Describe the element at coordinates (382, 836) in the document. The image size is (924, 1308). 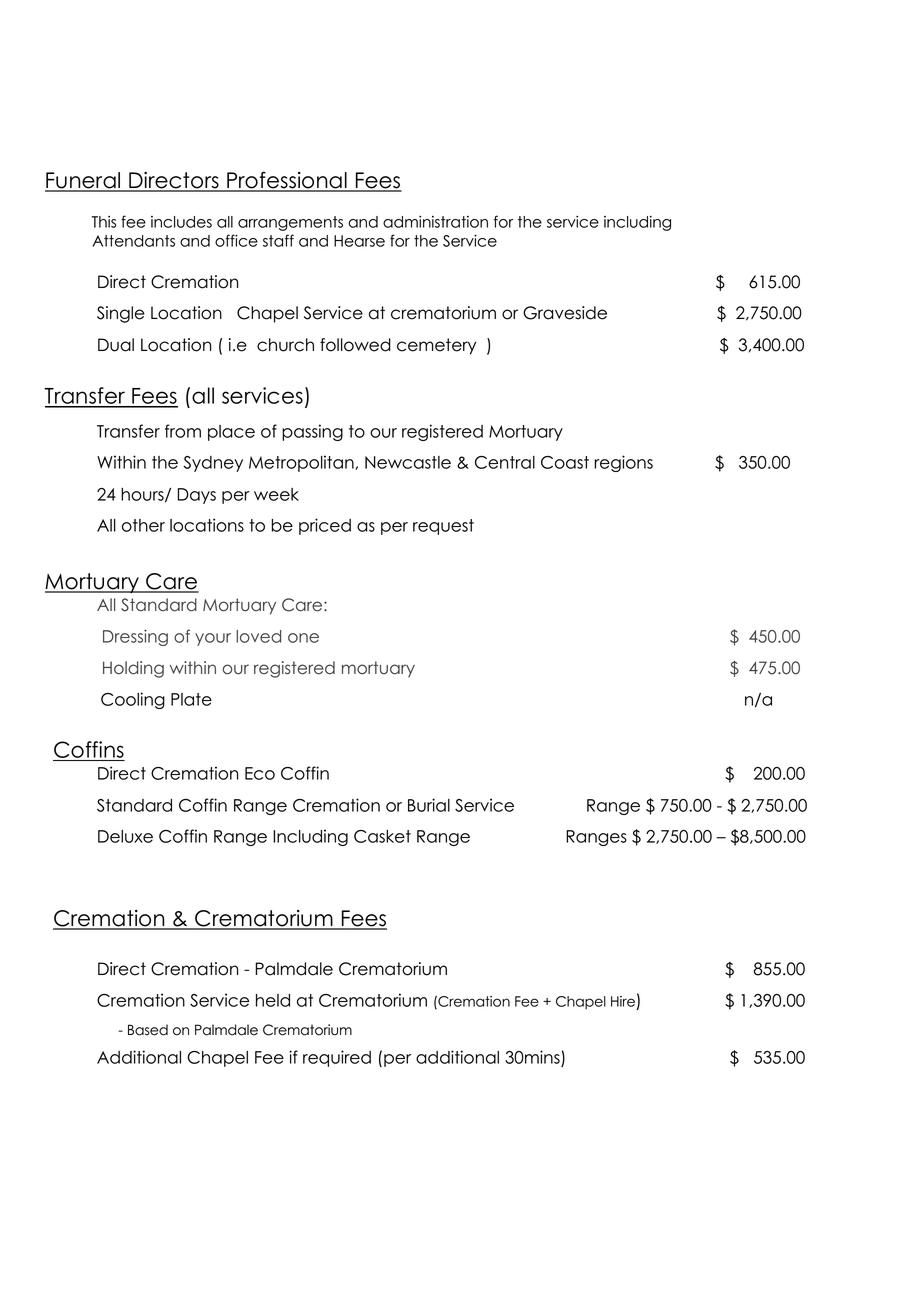
I see `Casket` at that location.
